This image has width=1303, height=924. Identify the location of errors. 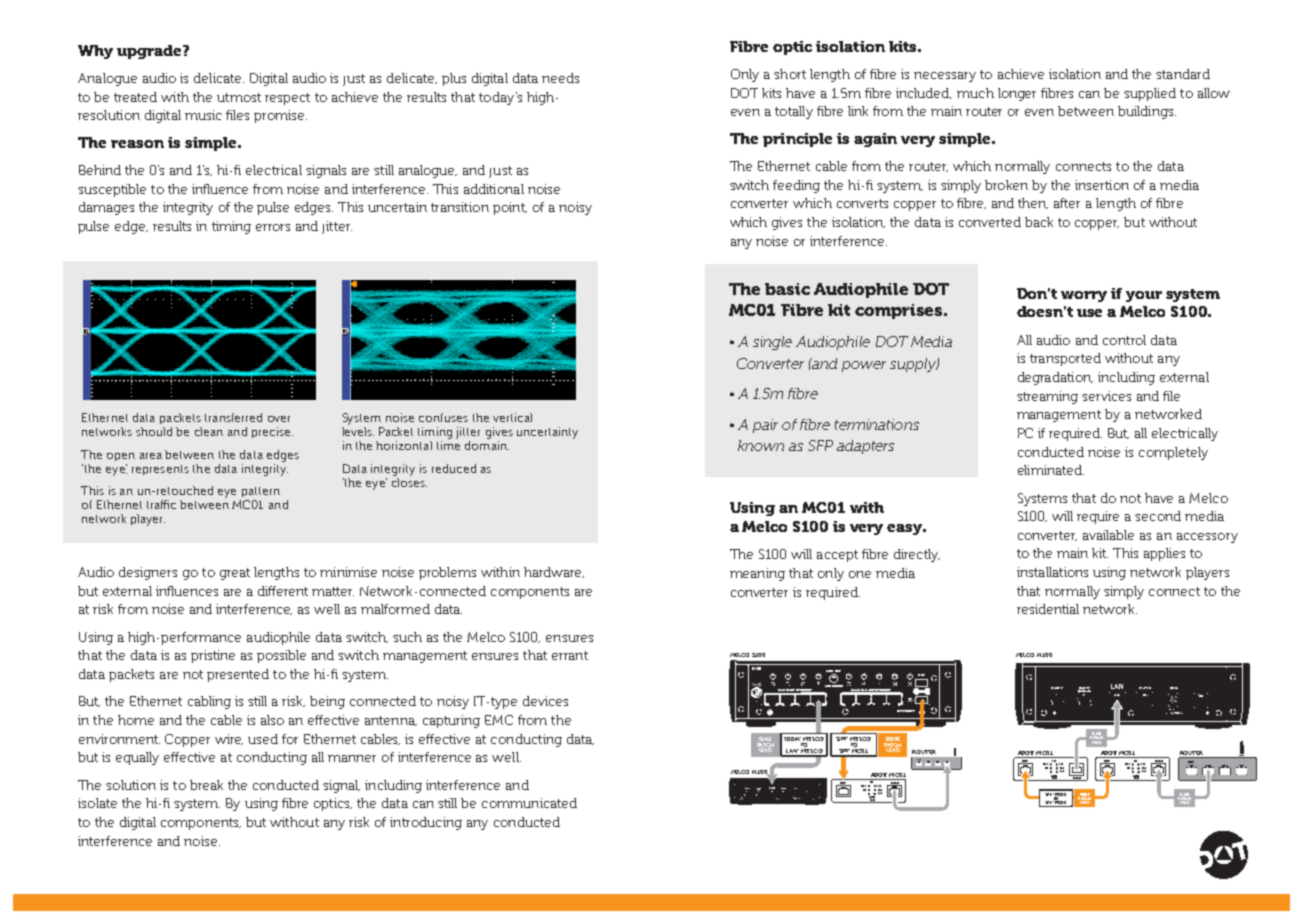
(273, 227).
